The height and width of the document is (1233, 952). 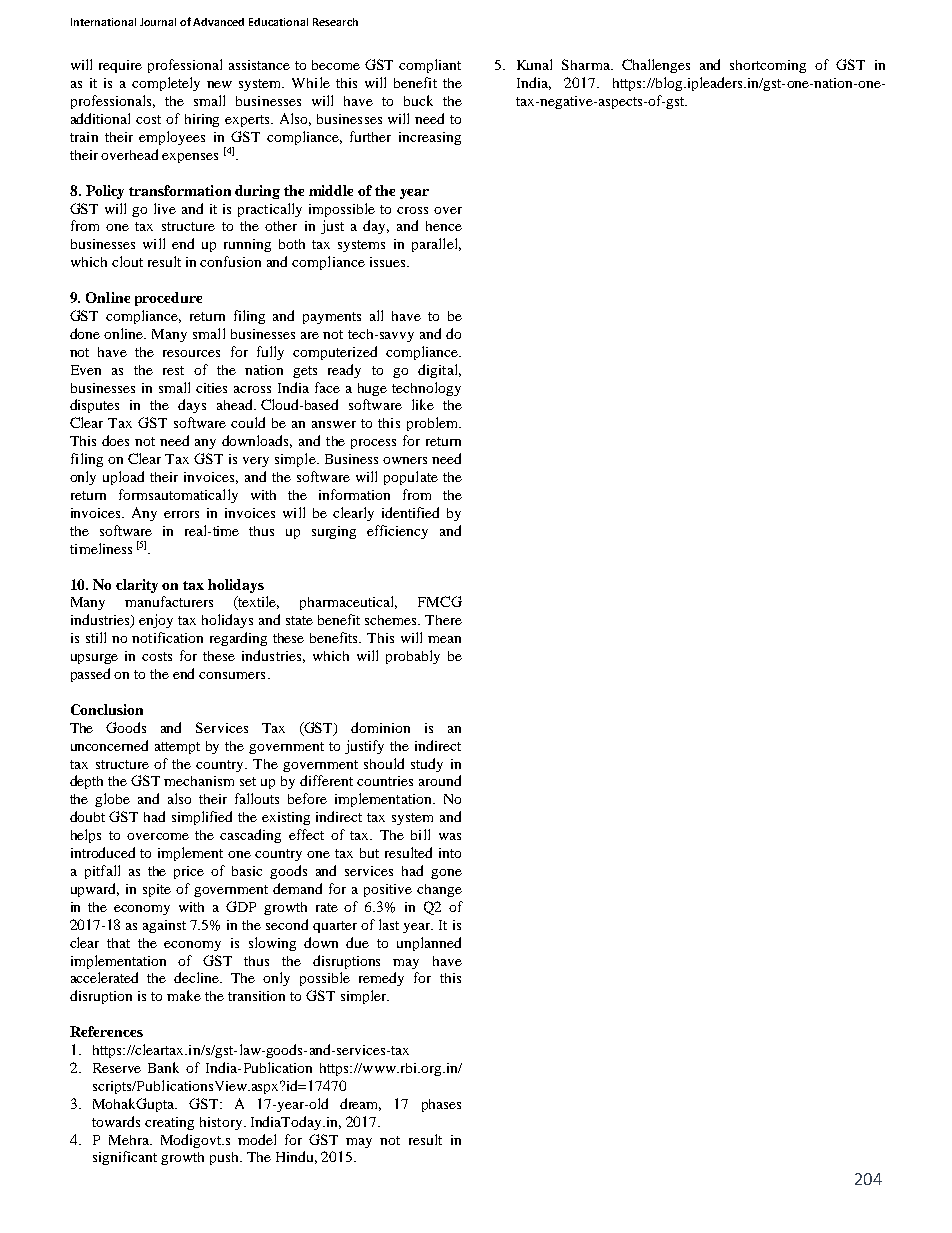 I want to click on manufacturers, so click(x=169, y=601).
